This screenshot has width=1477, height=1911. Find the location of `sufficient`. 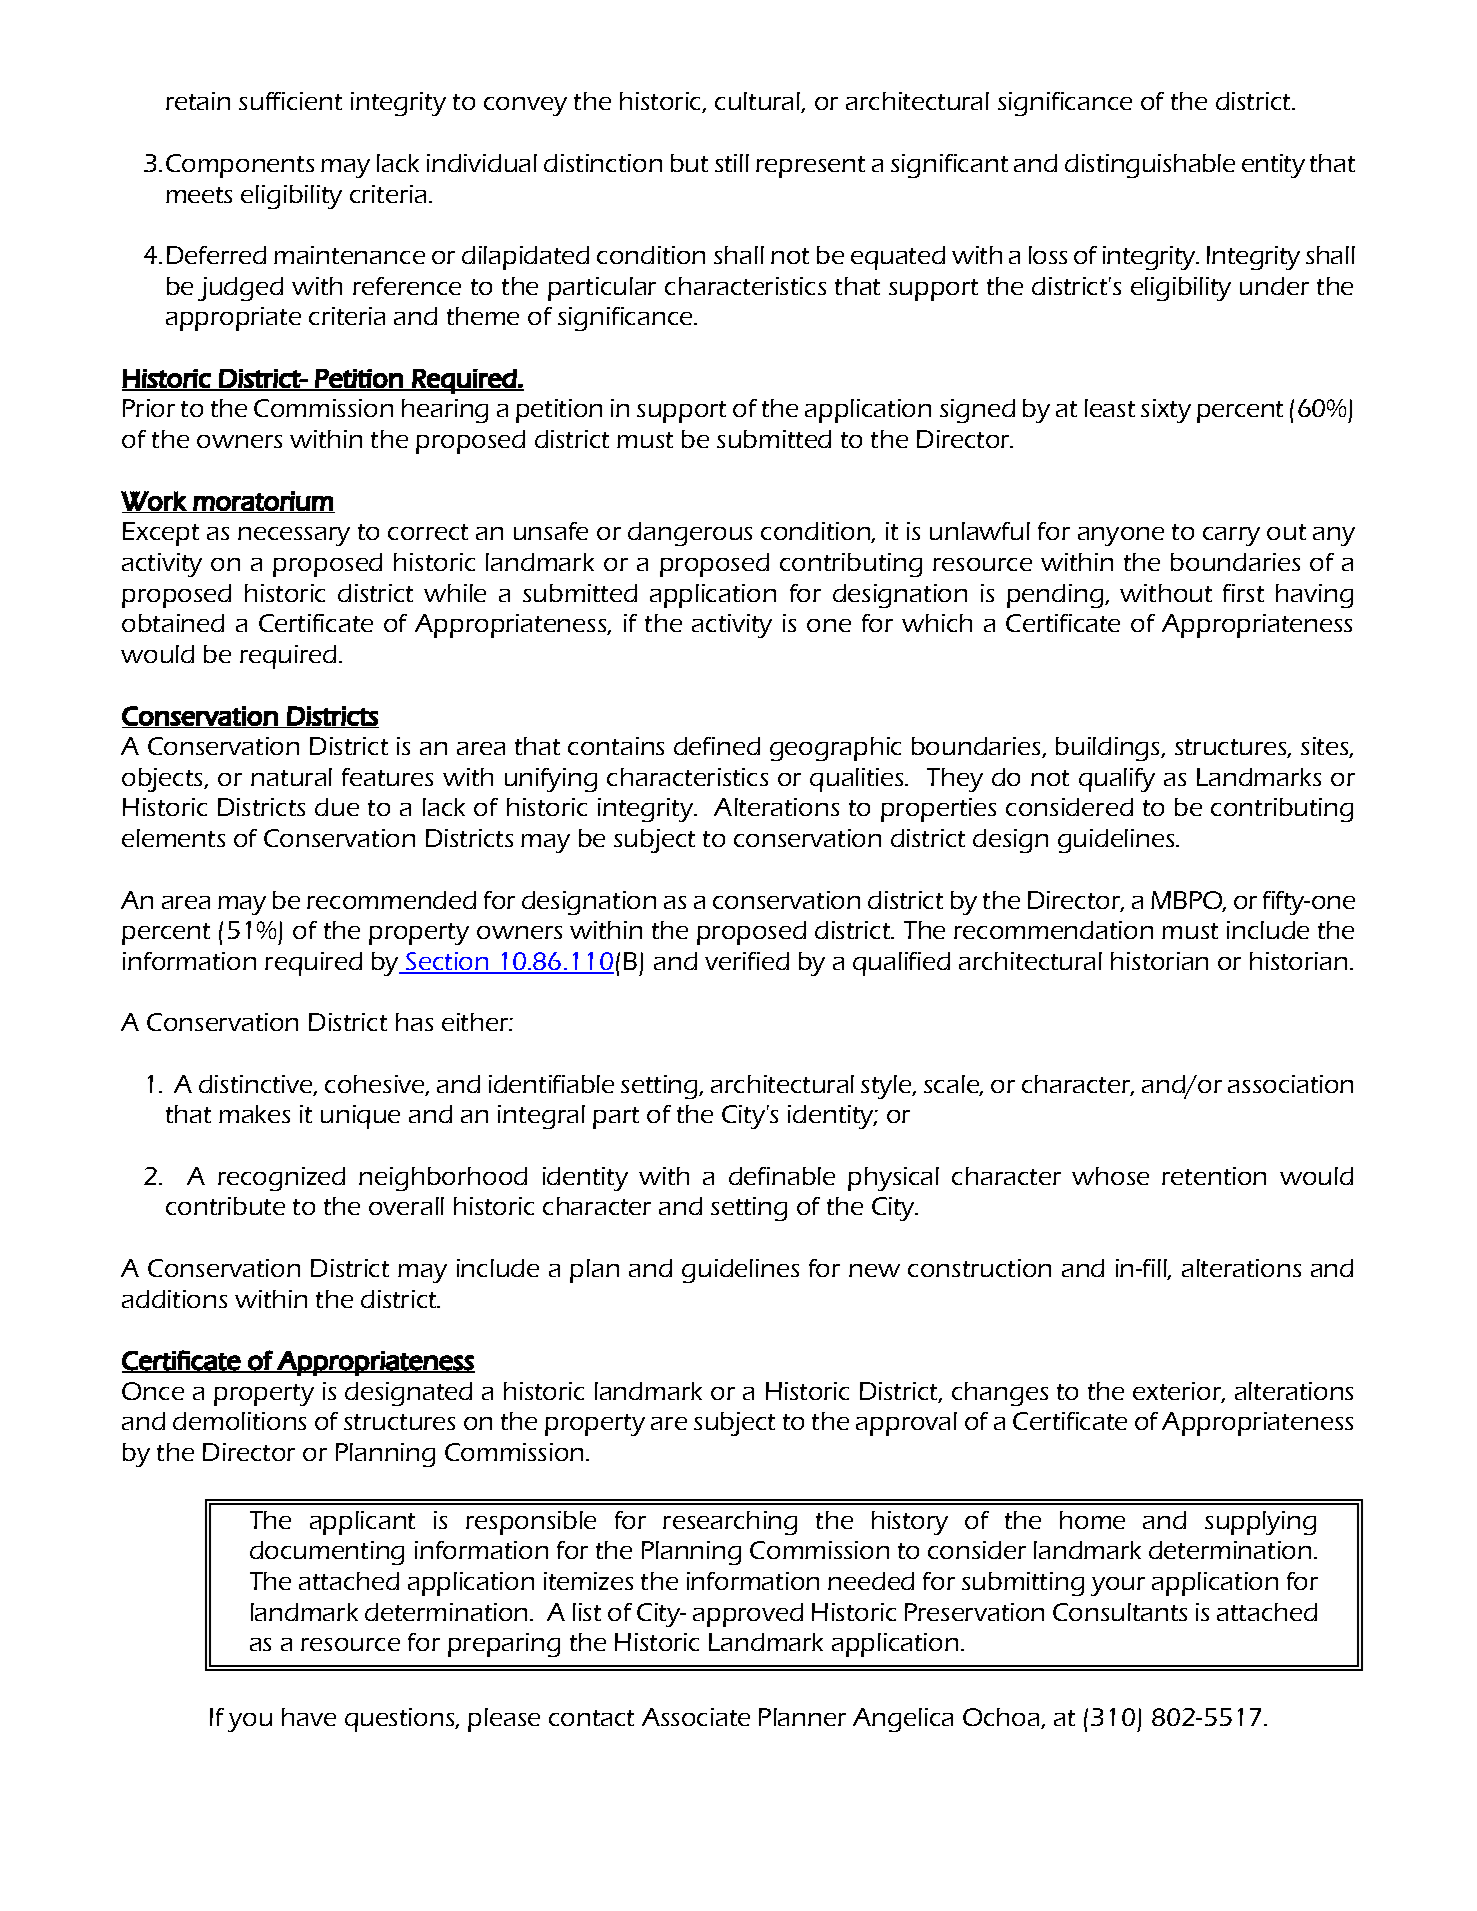

sufficient is located at coordinates (290, 101).
